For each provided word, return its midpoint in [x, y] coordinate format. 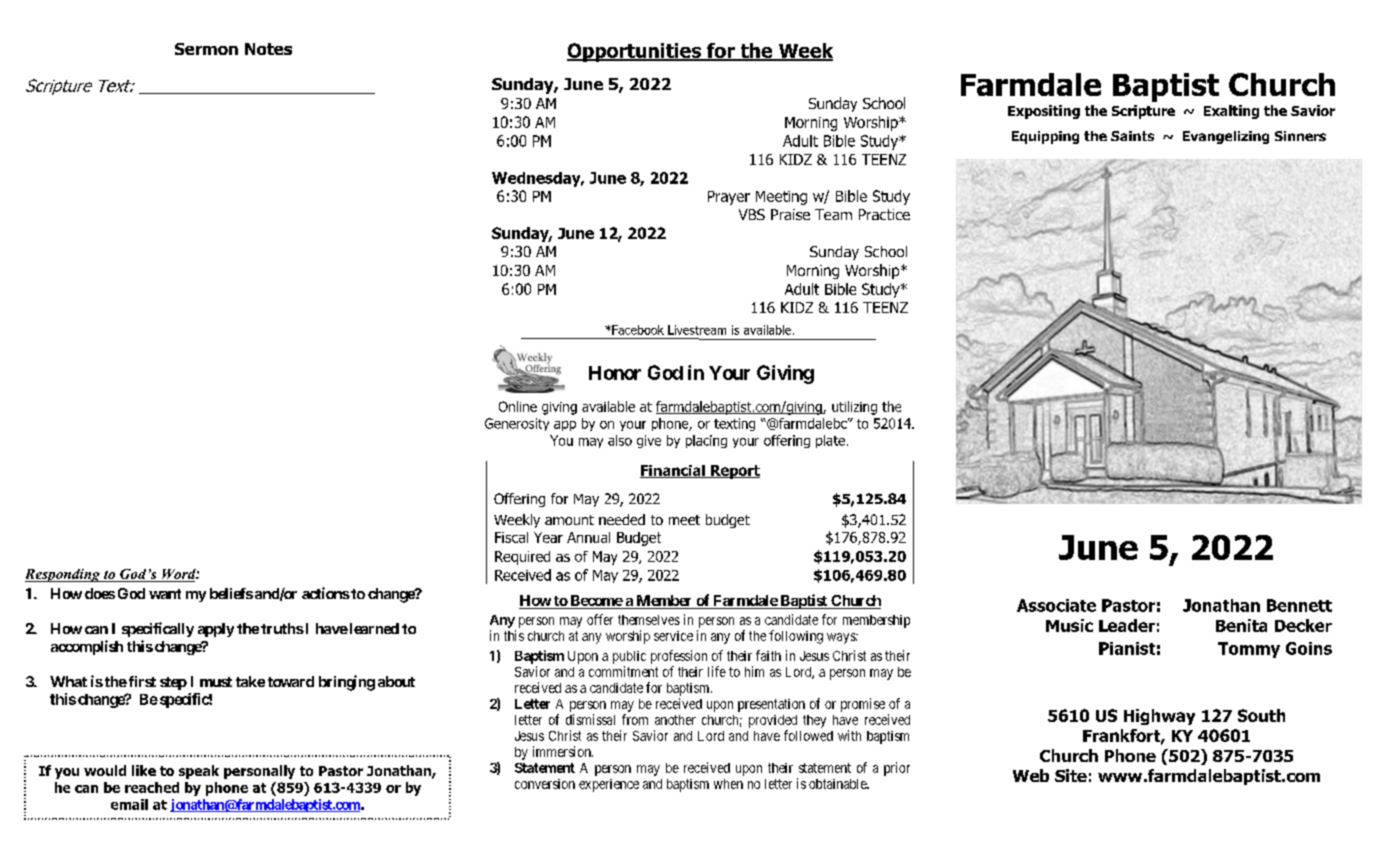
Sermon [206, 49]
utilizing [854, 408]
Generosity [517, 424]
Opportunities [635, 52]
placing [706, 441]
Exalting [1231, 112]
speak [199, 772]
